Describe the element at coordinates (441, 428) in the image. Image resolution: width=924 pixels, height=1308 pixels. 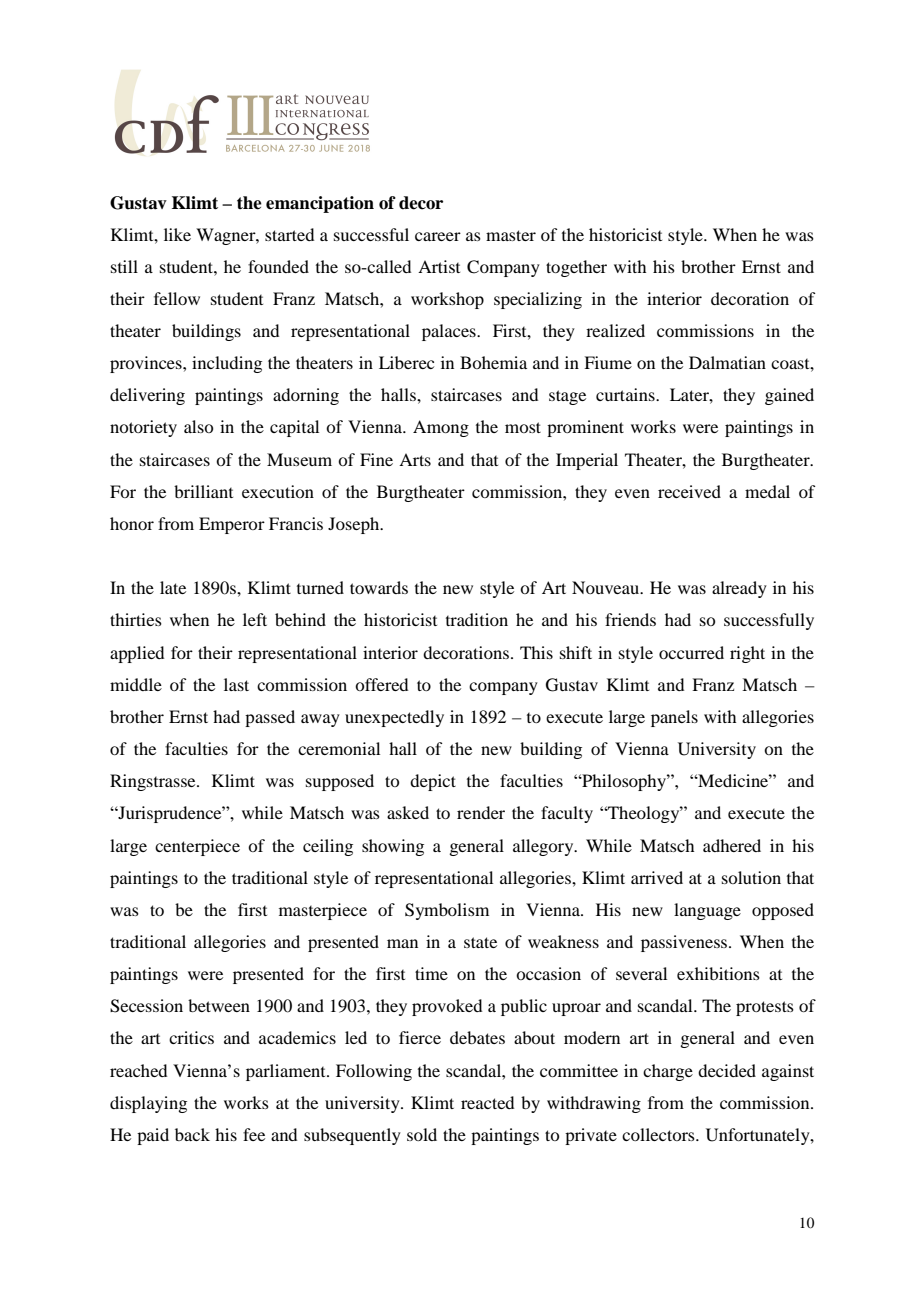
I see `Among` at that location.
